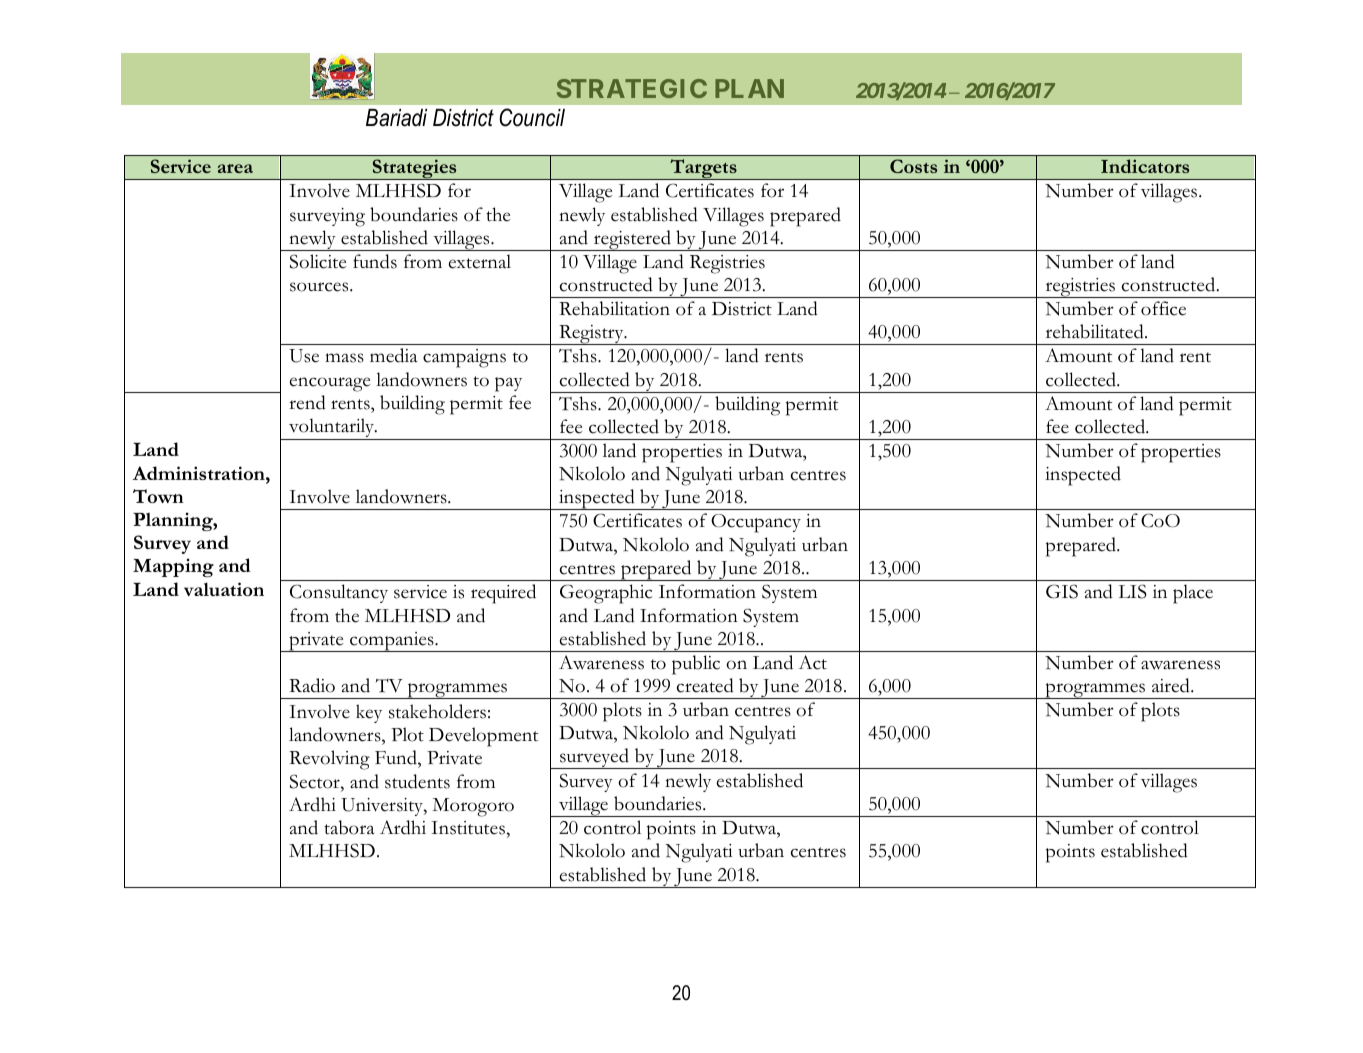 The height and width of the document is (1053, 1363). What do you see at coordinates (606, 594) in the document?
I see `Geographic` at bounding box center [606, 594].
